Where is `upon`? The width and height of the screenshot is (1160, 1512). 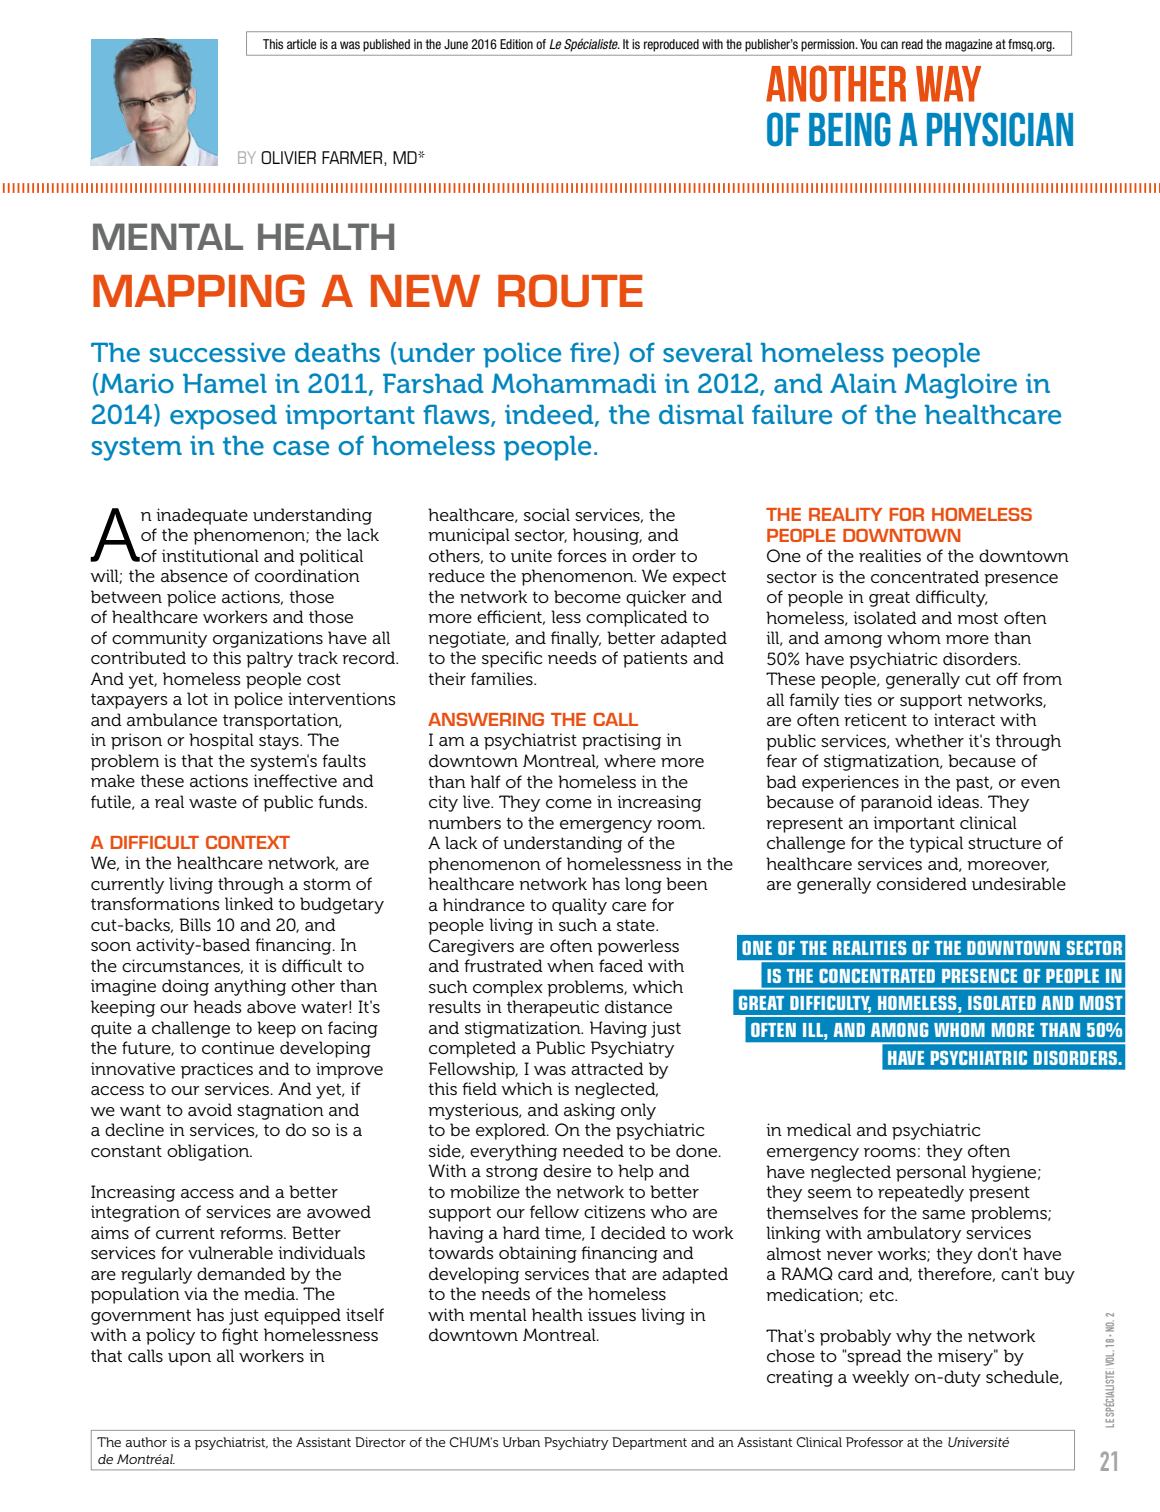
upon is located at coordinates (189, 1359).
